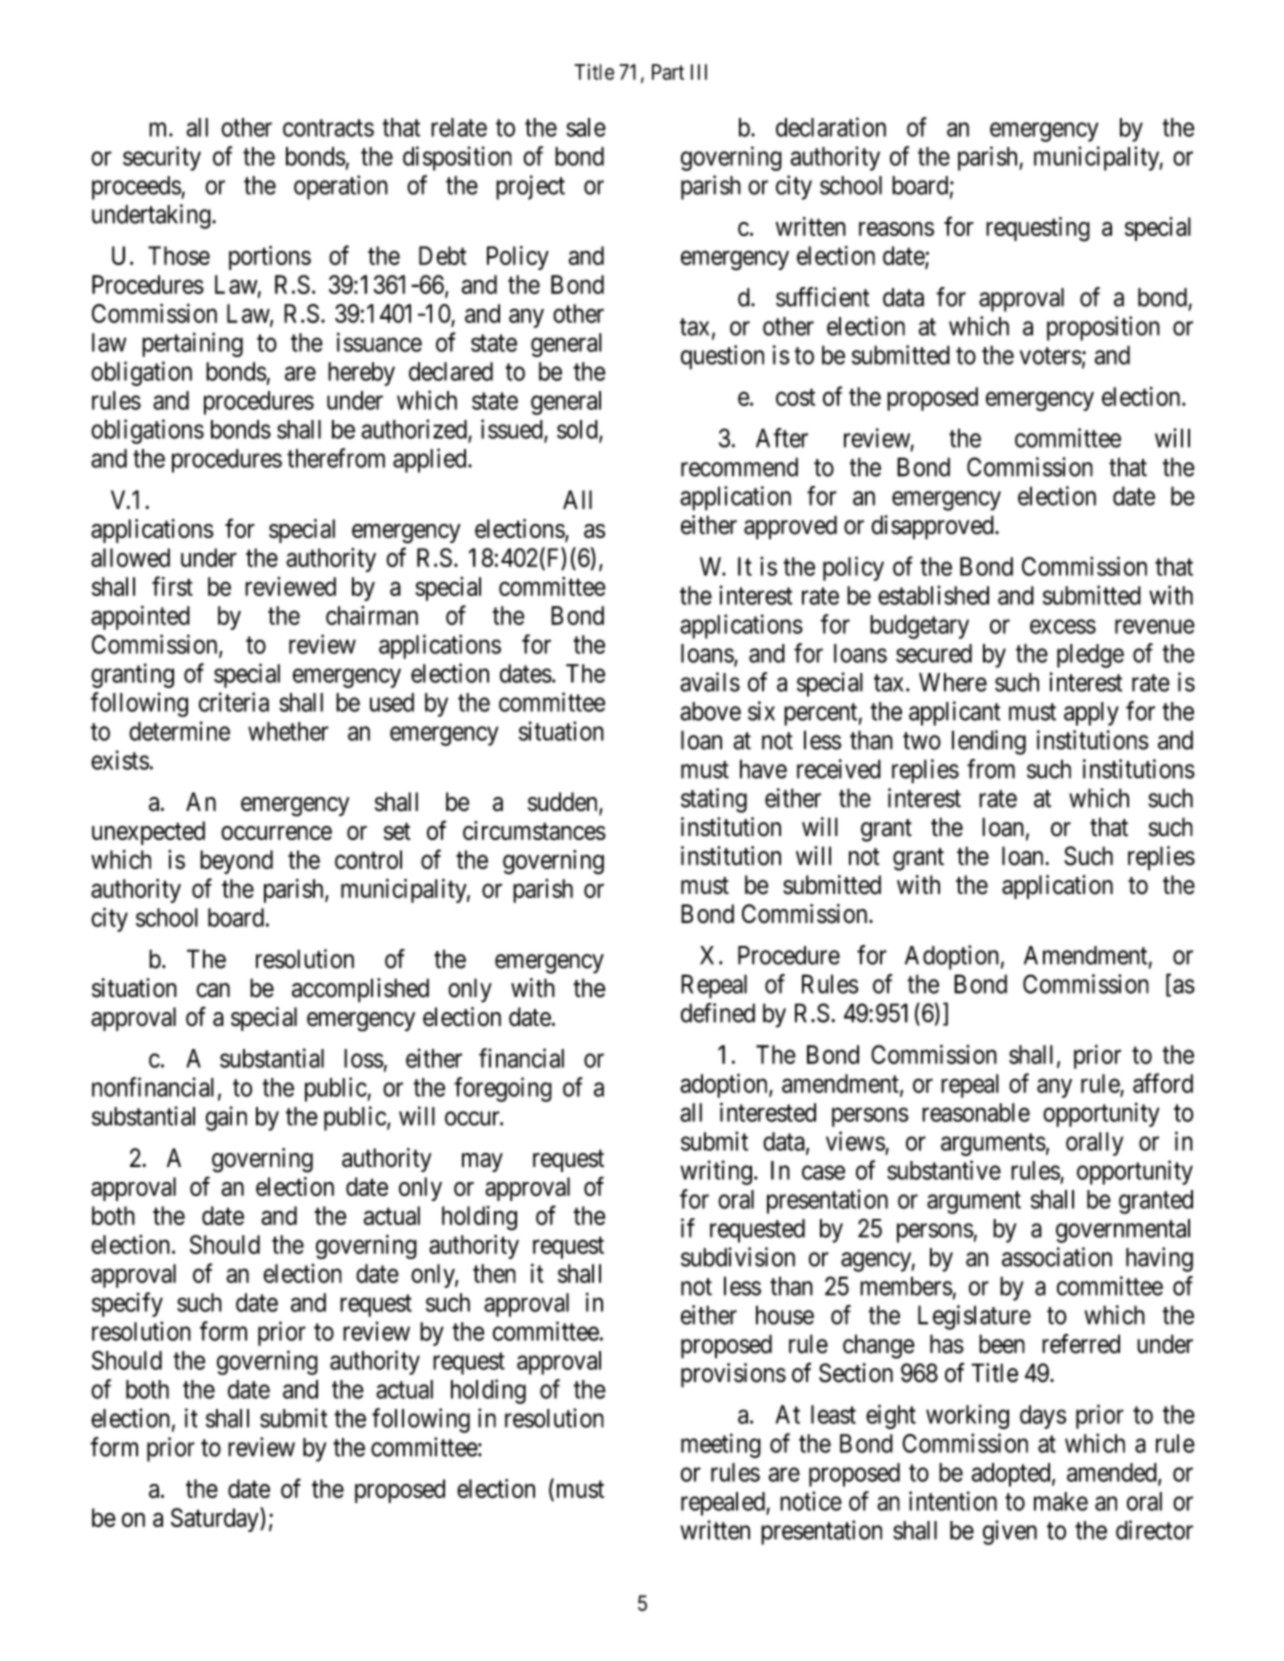 The image size is (1284, 1661). Describe the element at coordinates (976, 1112) in the screenshot. I see `reasonable` at that location.
